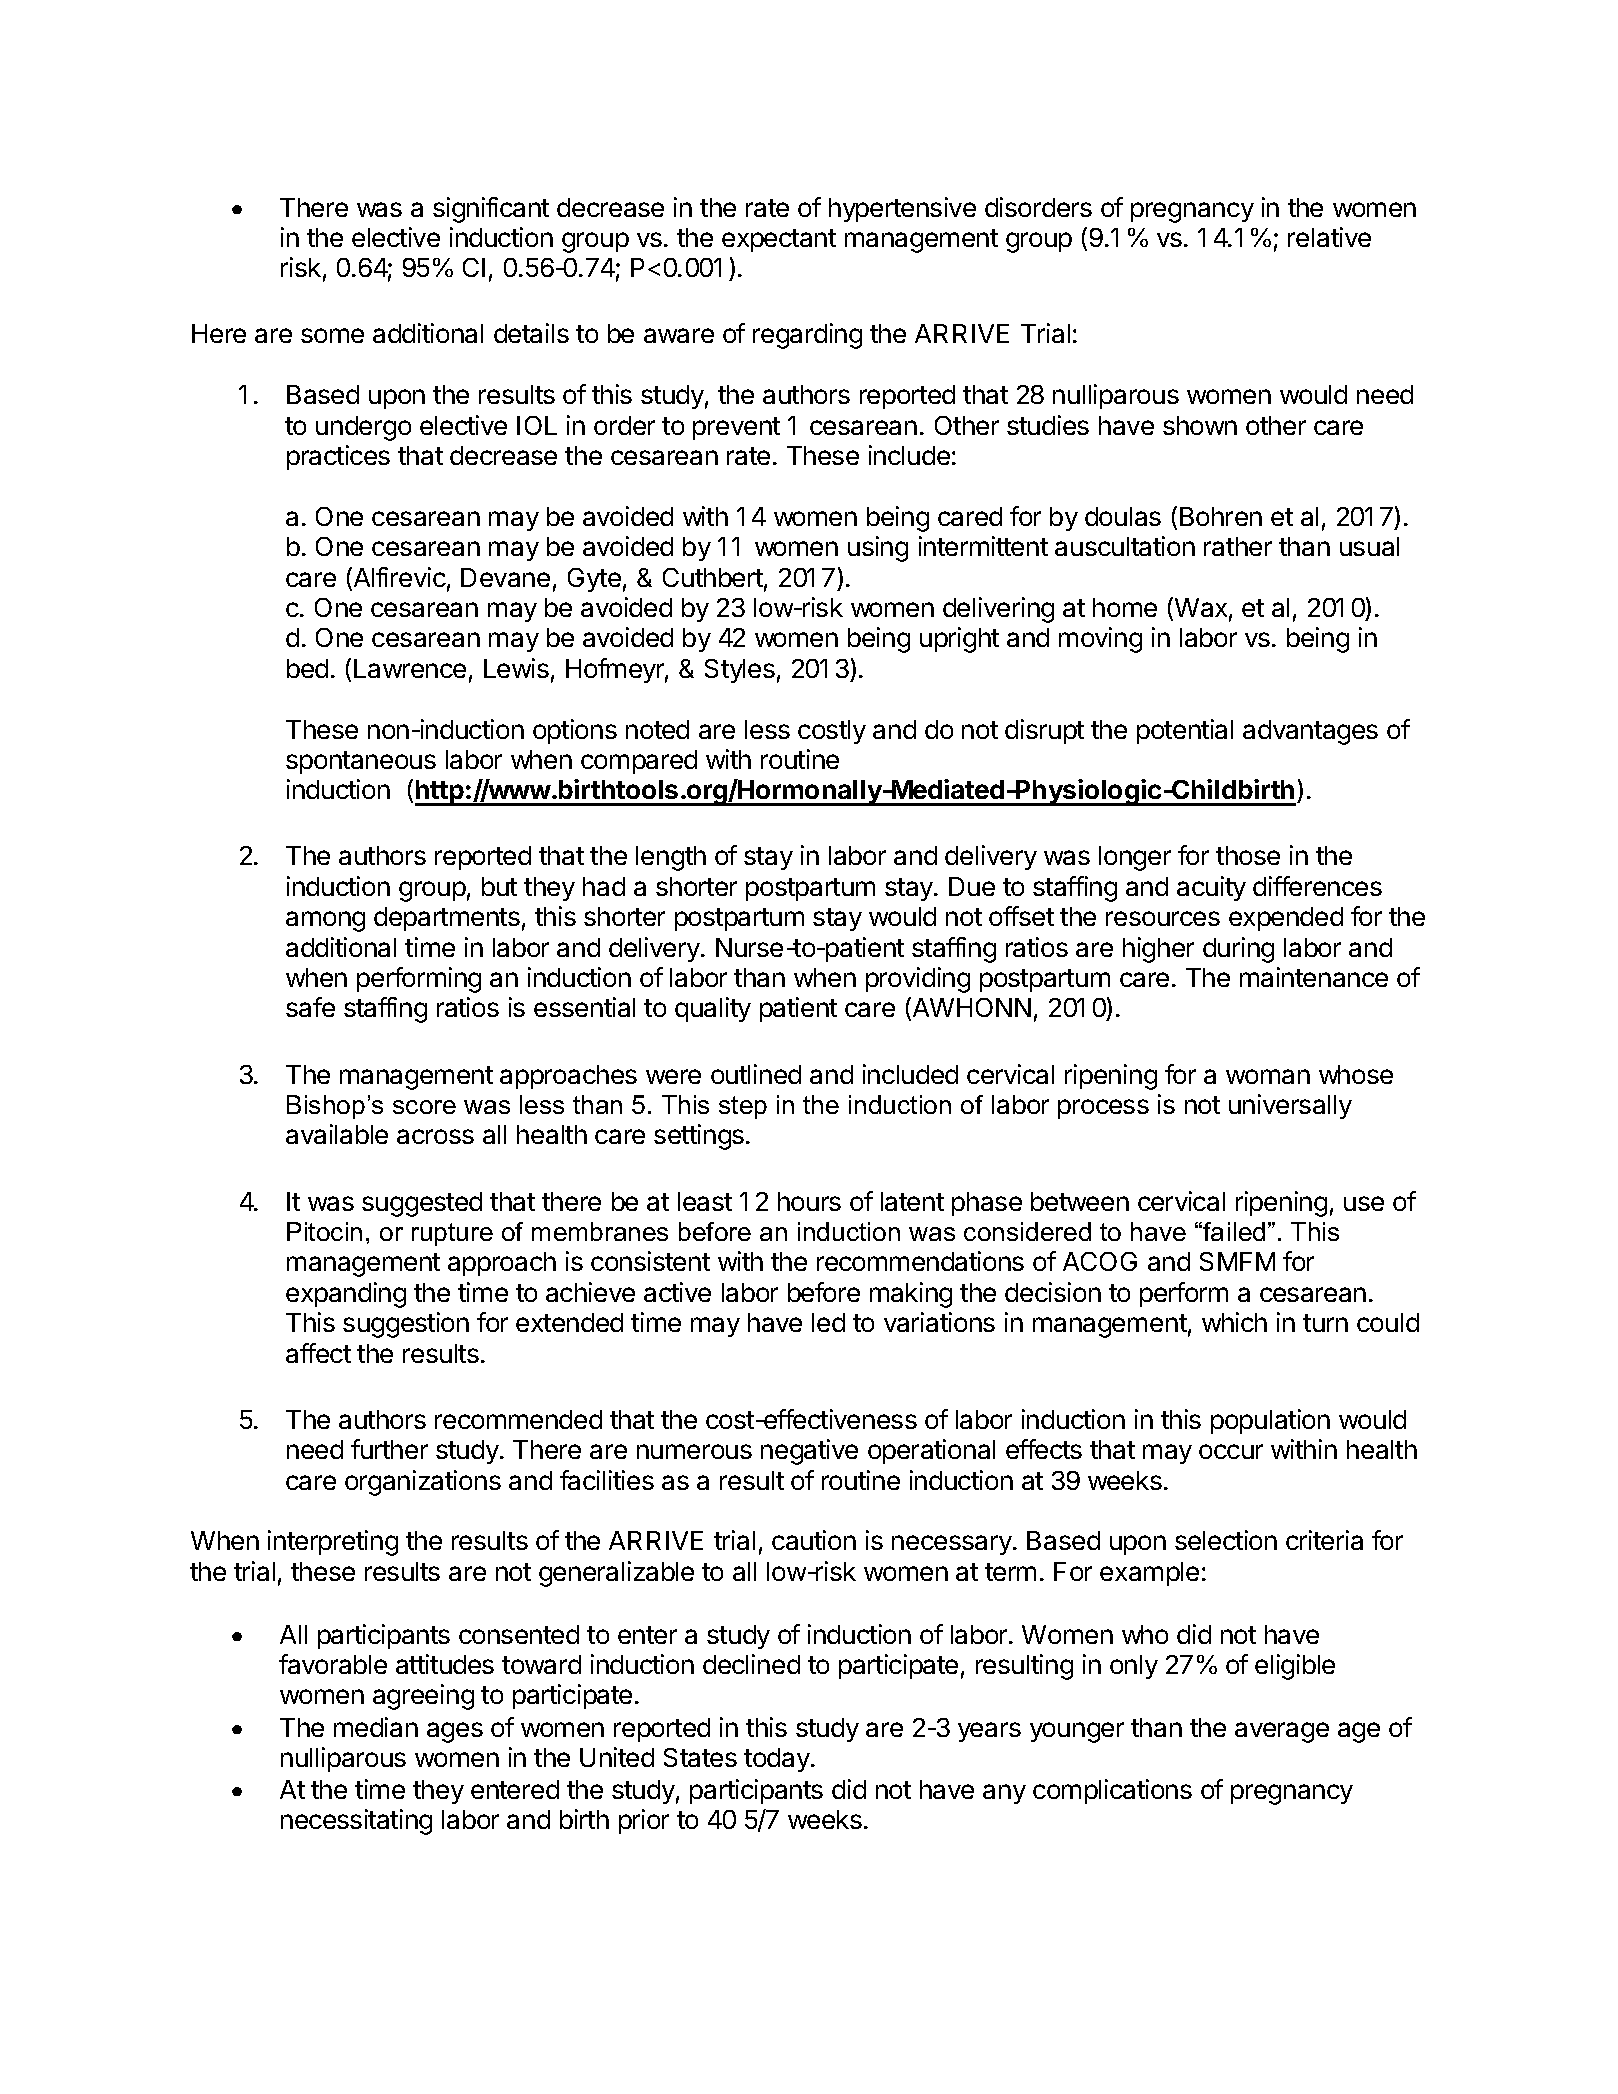 The height and width of the screenshot is (2094, 1618). What do you see at coordinates (778, 1760) in the screenshot?
I see `today` at bounding box center [778, 1760].
